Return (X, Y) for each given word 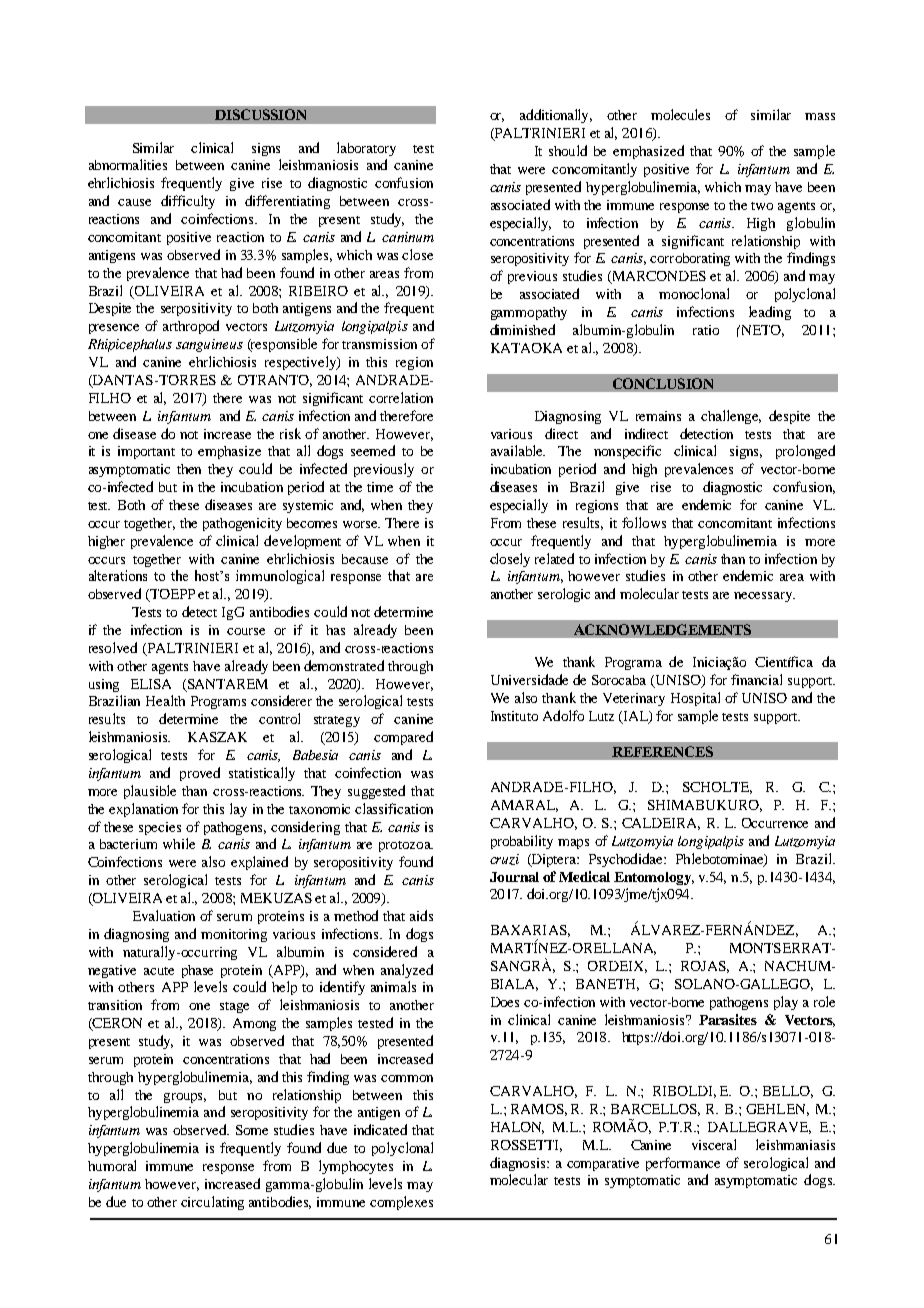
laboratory (366, 149)
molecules (680, 114)
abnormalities (128, 164)
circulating (212, 1203)
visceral (714, 1144)
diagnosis (519, 1164)
